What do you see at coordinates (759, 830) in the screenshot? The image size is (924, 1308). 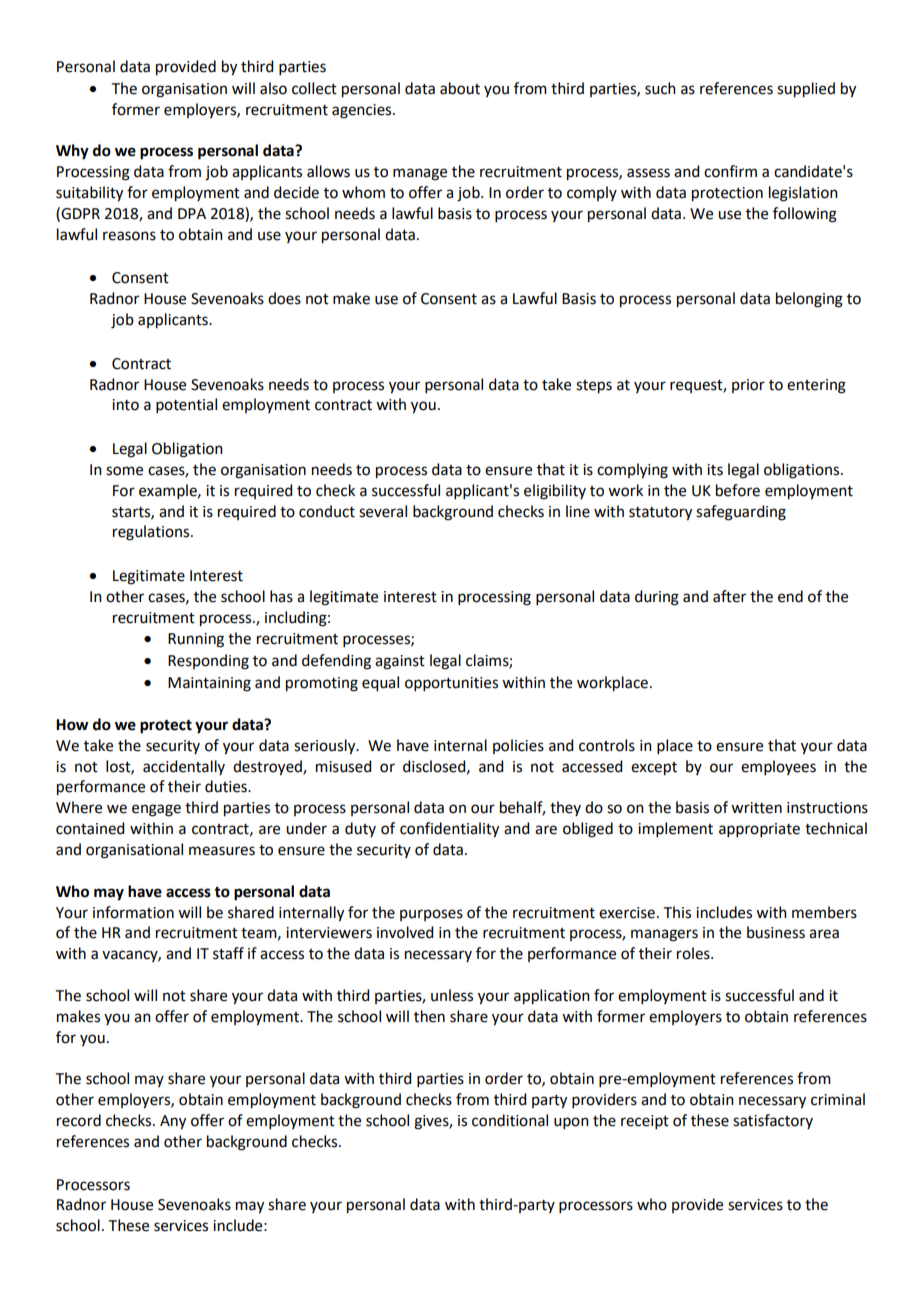 I see `appropriate` at bounding box center [759, 830].
